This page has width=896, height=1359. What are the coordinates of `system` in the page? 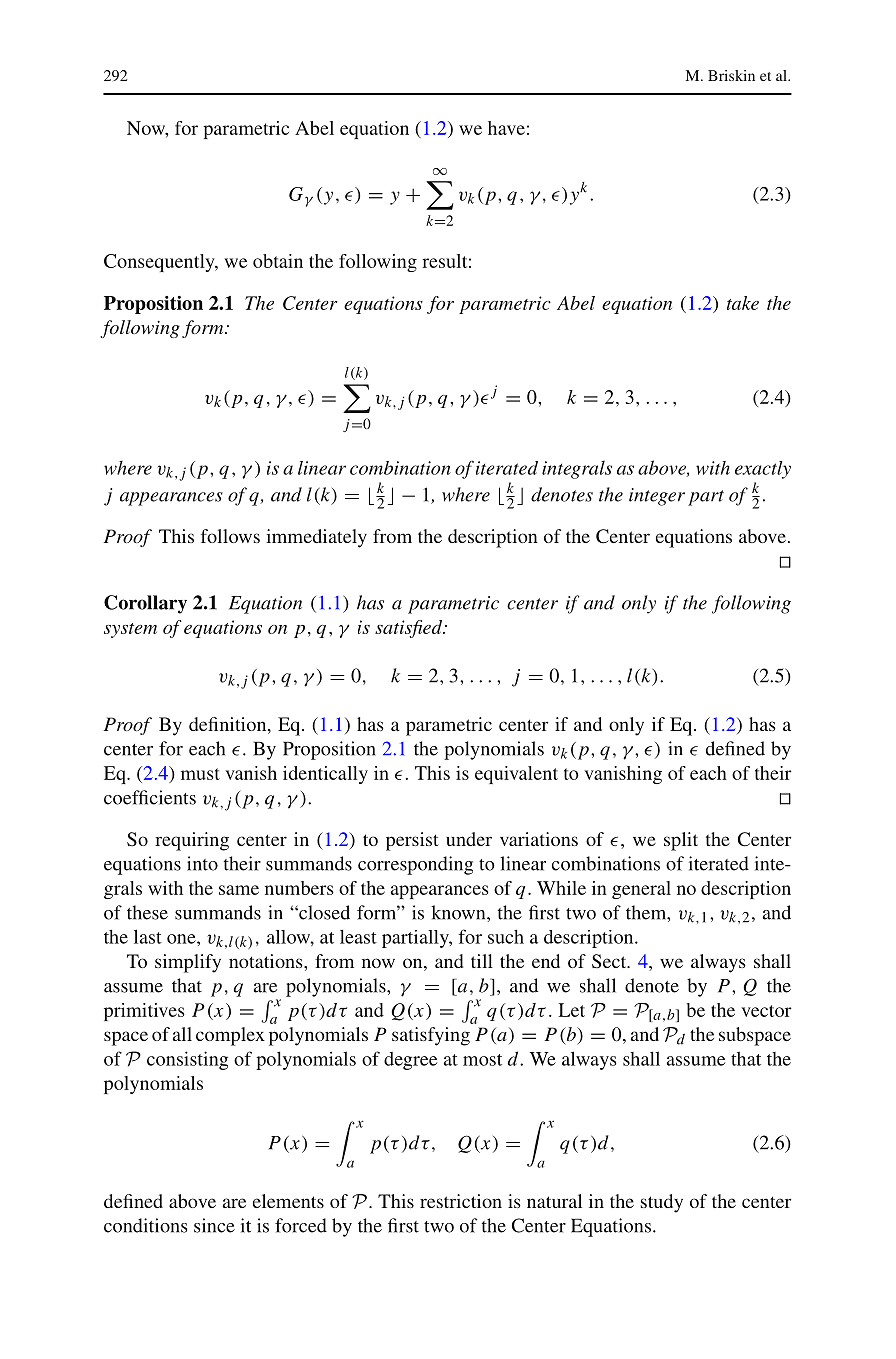 It's located at (130, 630).
